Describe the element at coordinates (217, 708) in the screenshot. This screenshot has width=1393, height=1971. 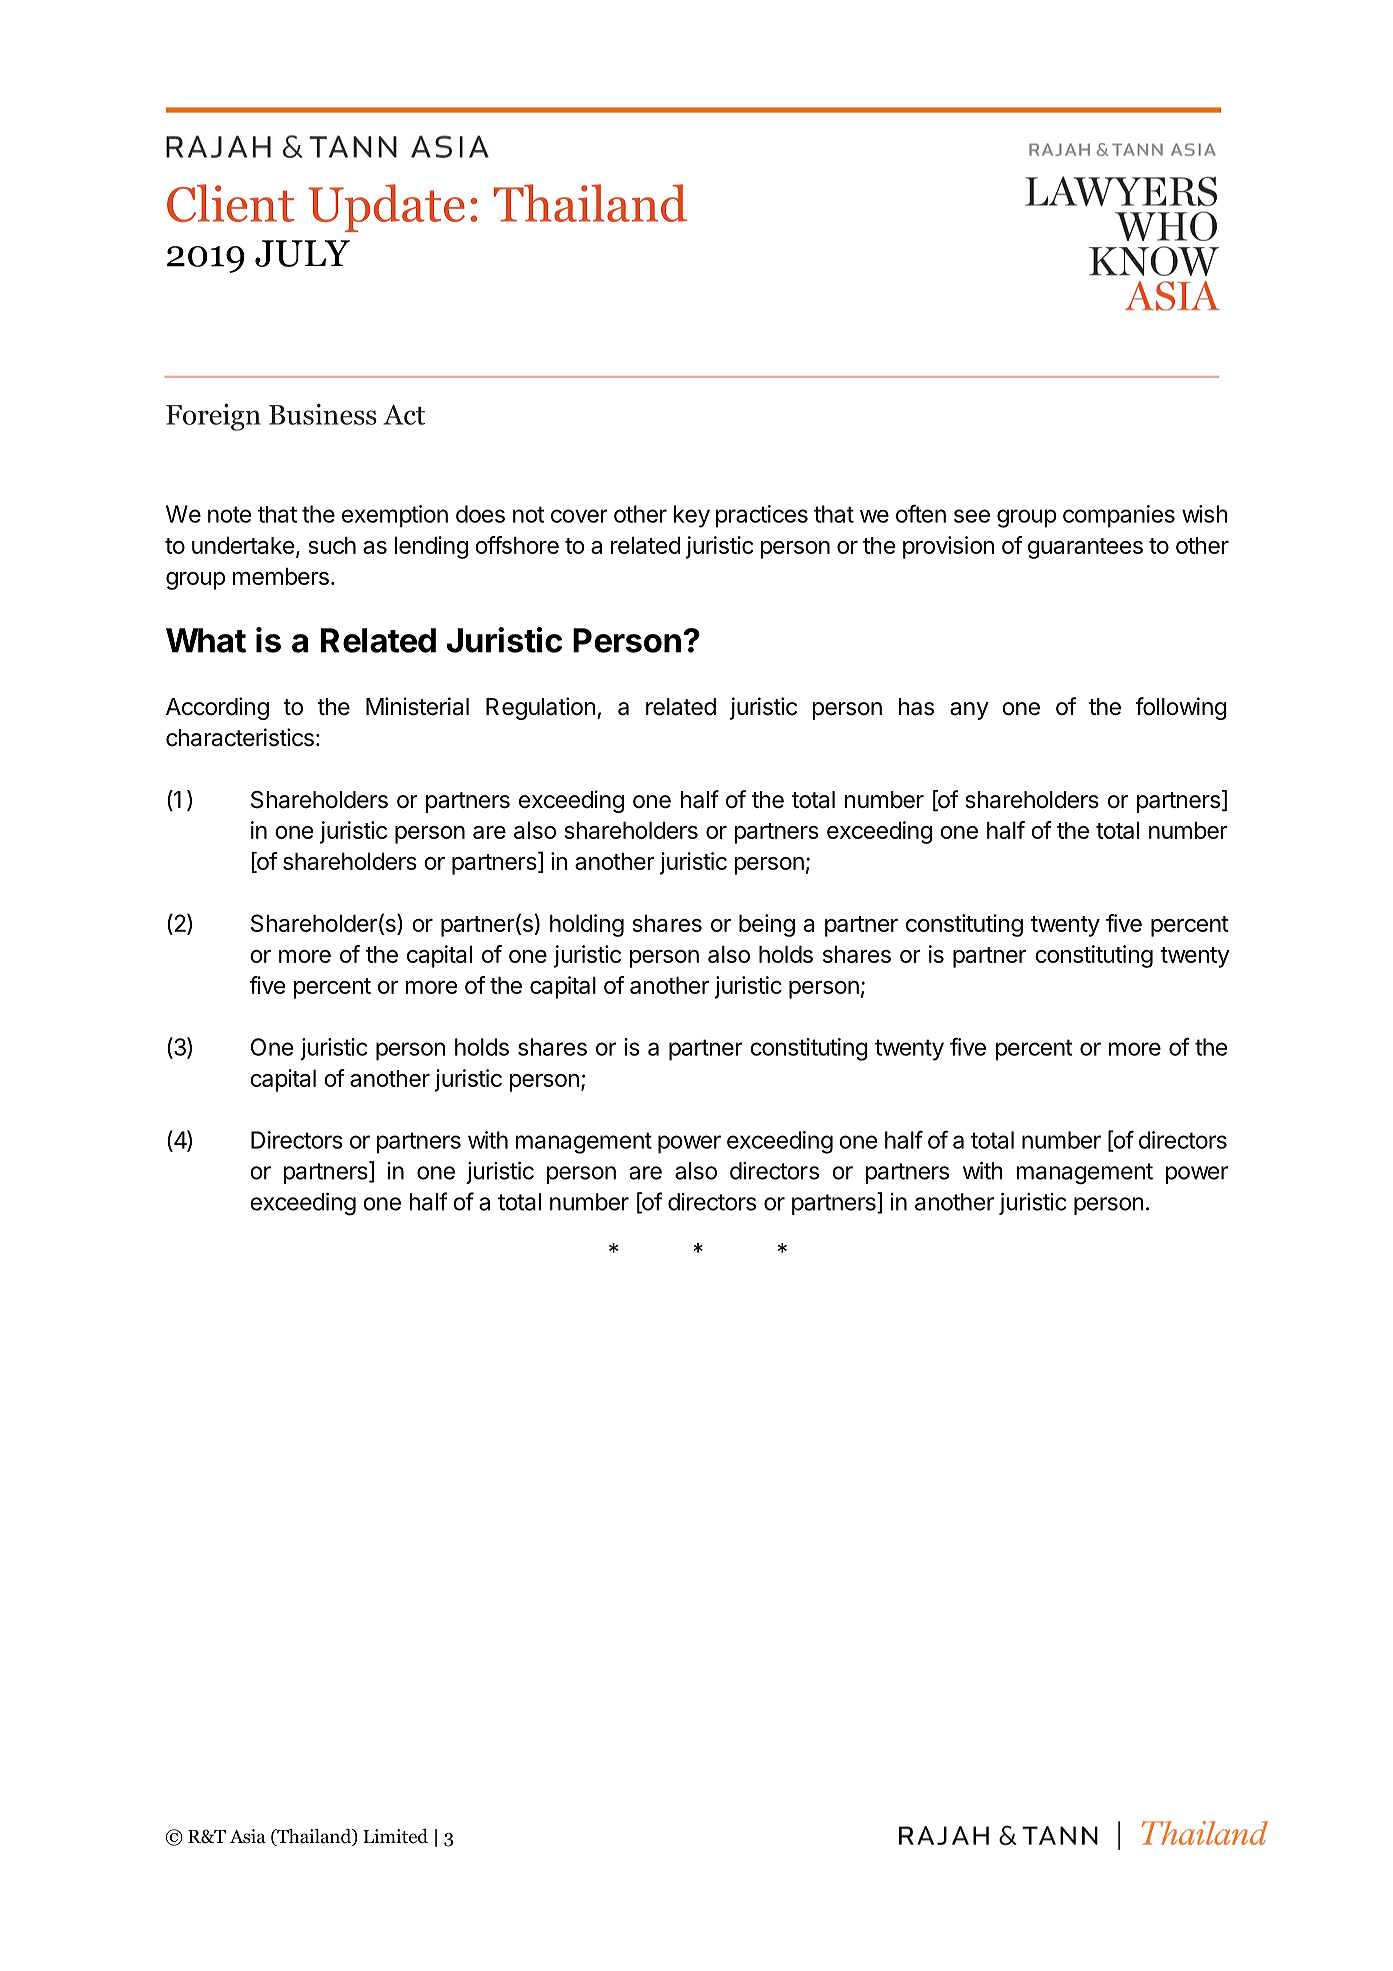
I see `According` at that location.
